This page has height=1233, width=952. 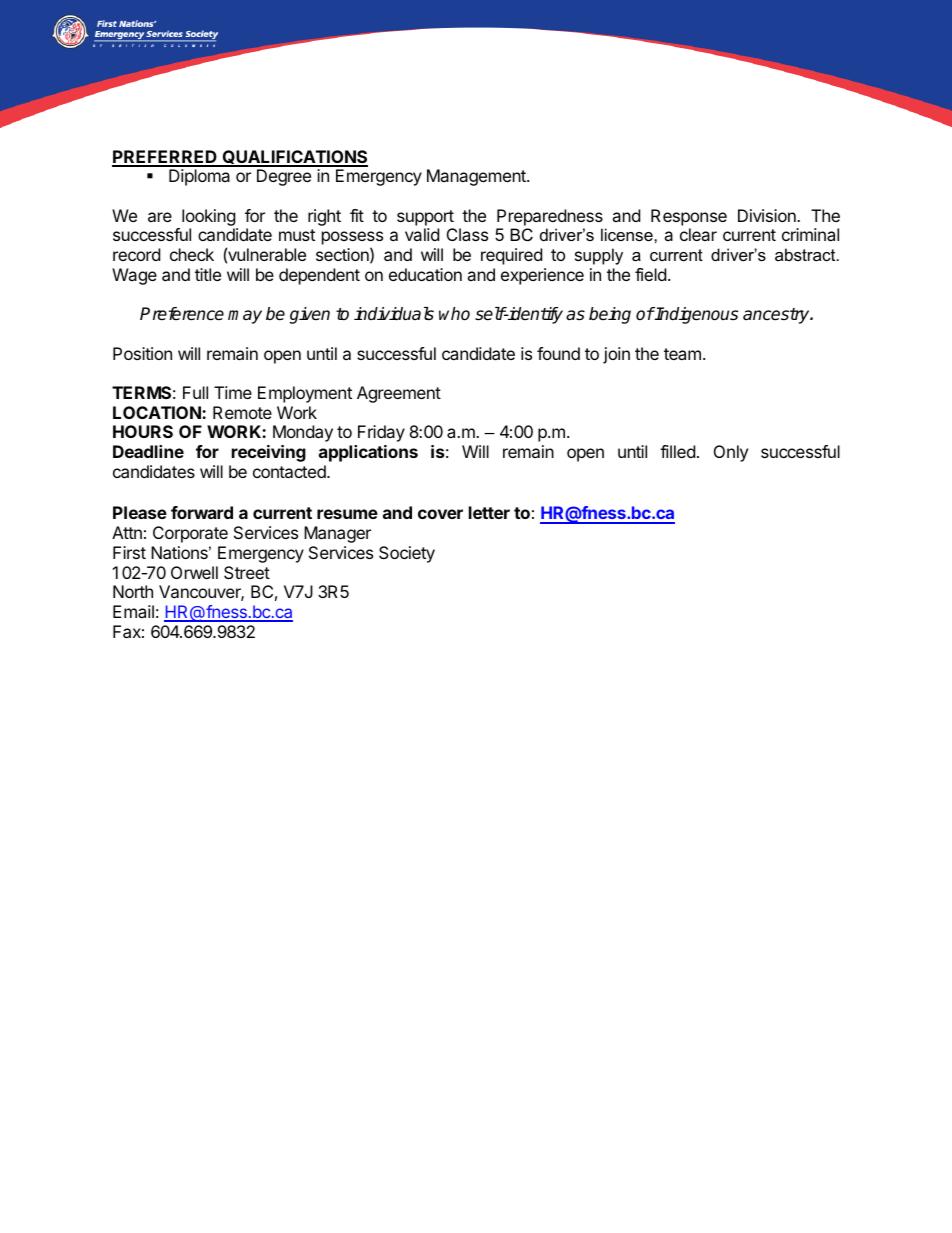 What do you see at coordinates (489, 512) in the page?
I see `letter` at bounding box center [489, 512].
